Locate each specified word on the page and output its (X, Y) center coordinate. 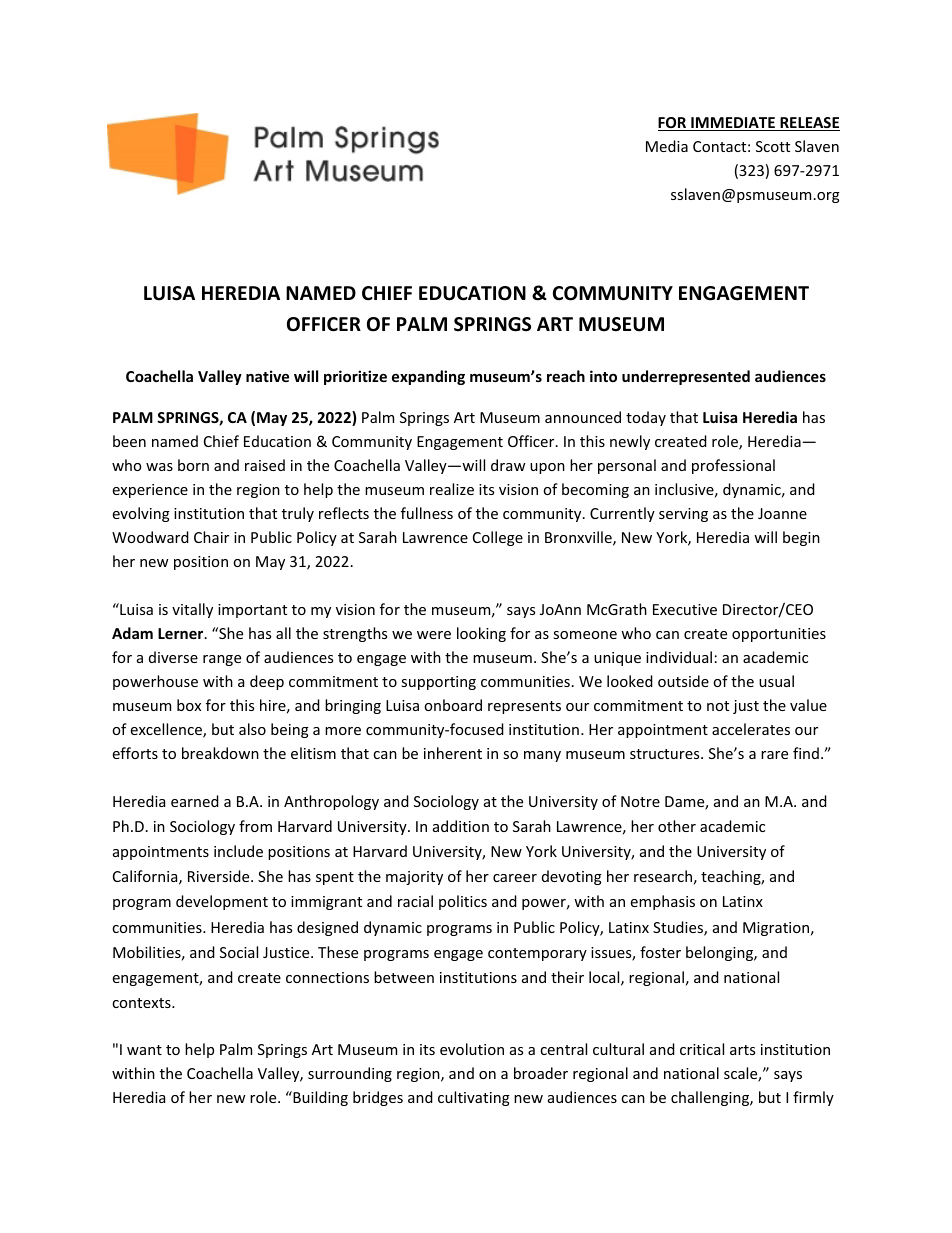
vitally (192, 610)
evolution (472, 1049)
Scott (773, 146)
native (267, 376)
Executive (685, 609)
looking (481, 634)
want (144, 1050)
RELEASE (809, 124)
